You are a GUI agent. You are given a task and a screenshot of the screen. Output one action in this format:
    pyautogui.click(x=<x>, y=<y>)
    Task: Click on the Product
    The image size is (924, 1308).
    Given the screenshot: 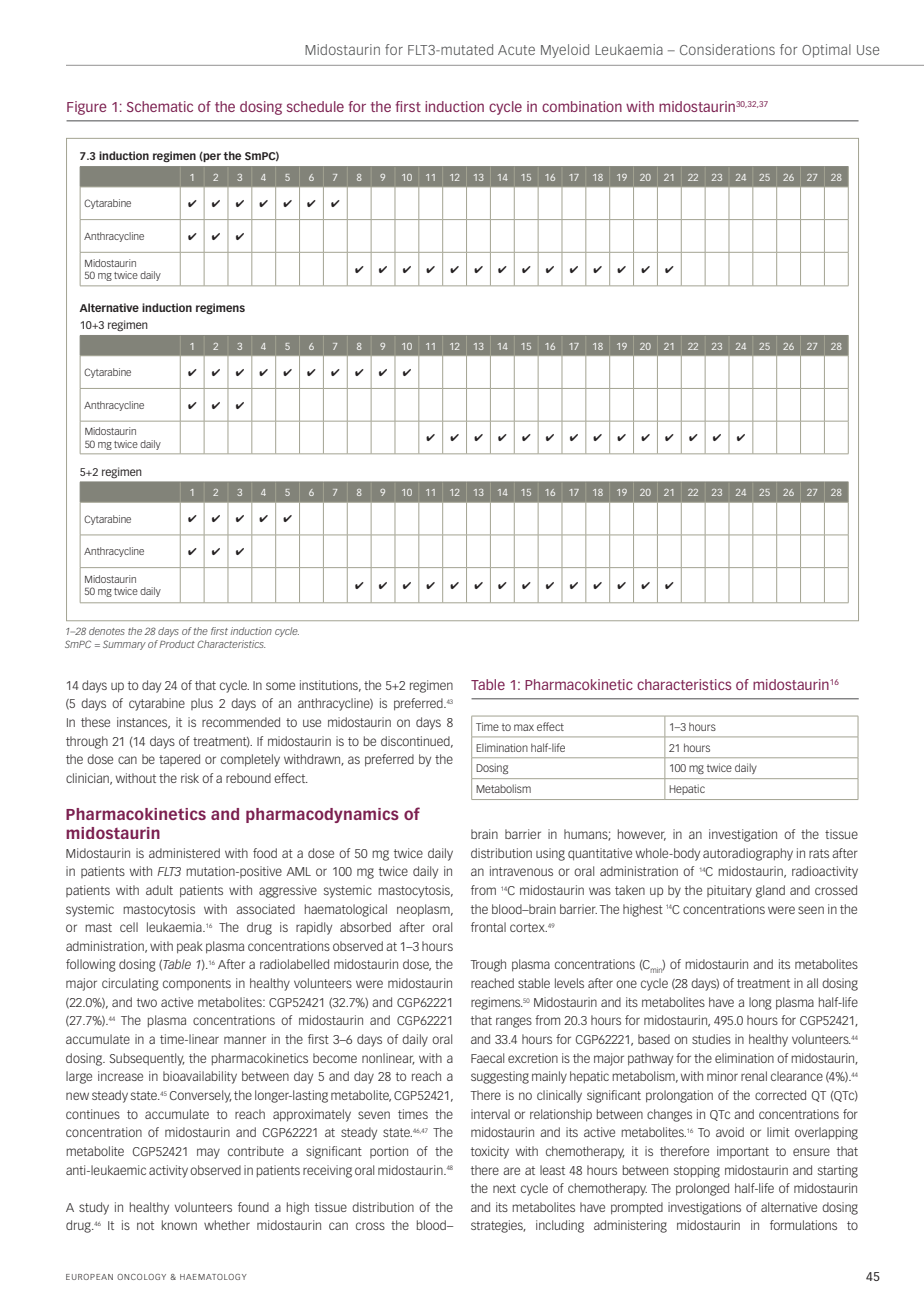 What is the action you would take?
    pyautogui.click(x=177, y=644)
